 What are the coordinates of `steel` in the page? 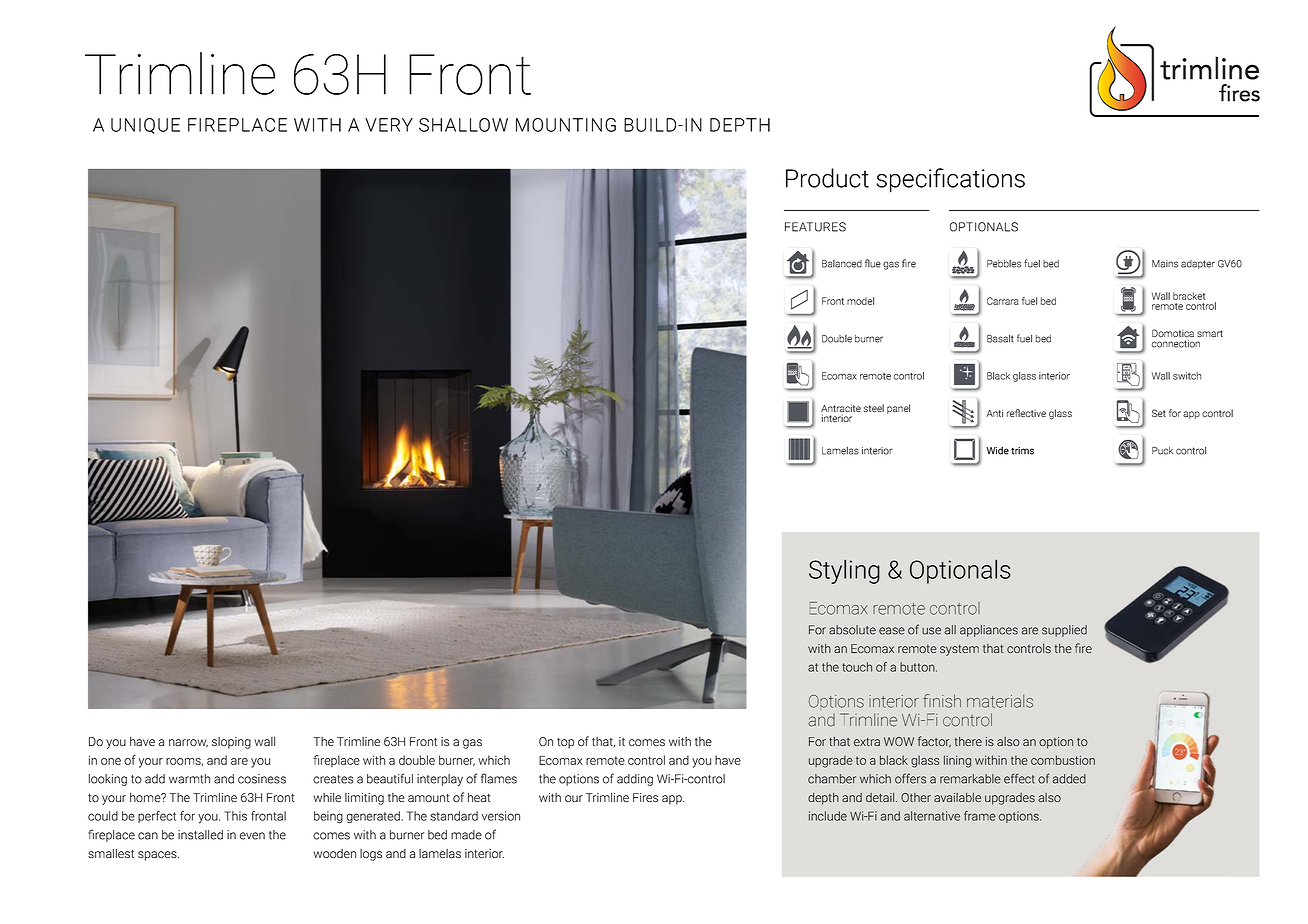 It's located at (874, 408).
